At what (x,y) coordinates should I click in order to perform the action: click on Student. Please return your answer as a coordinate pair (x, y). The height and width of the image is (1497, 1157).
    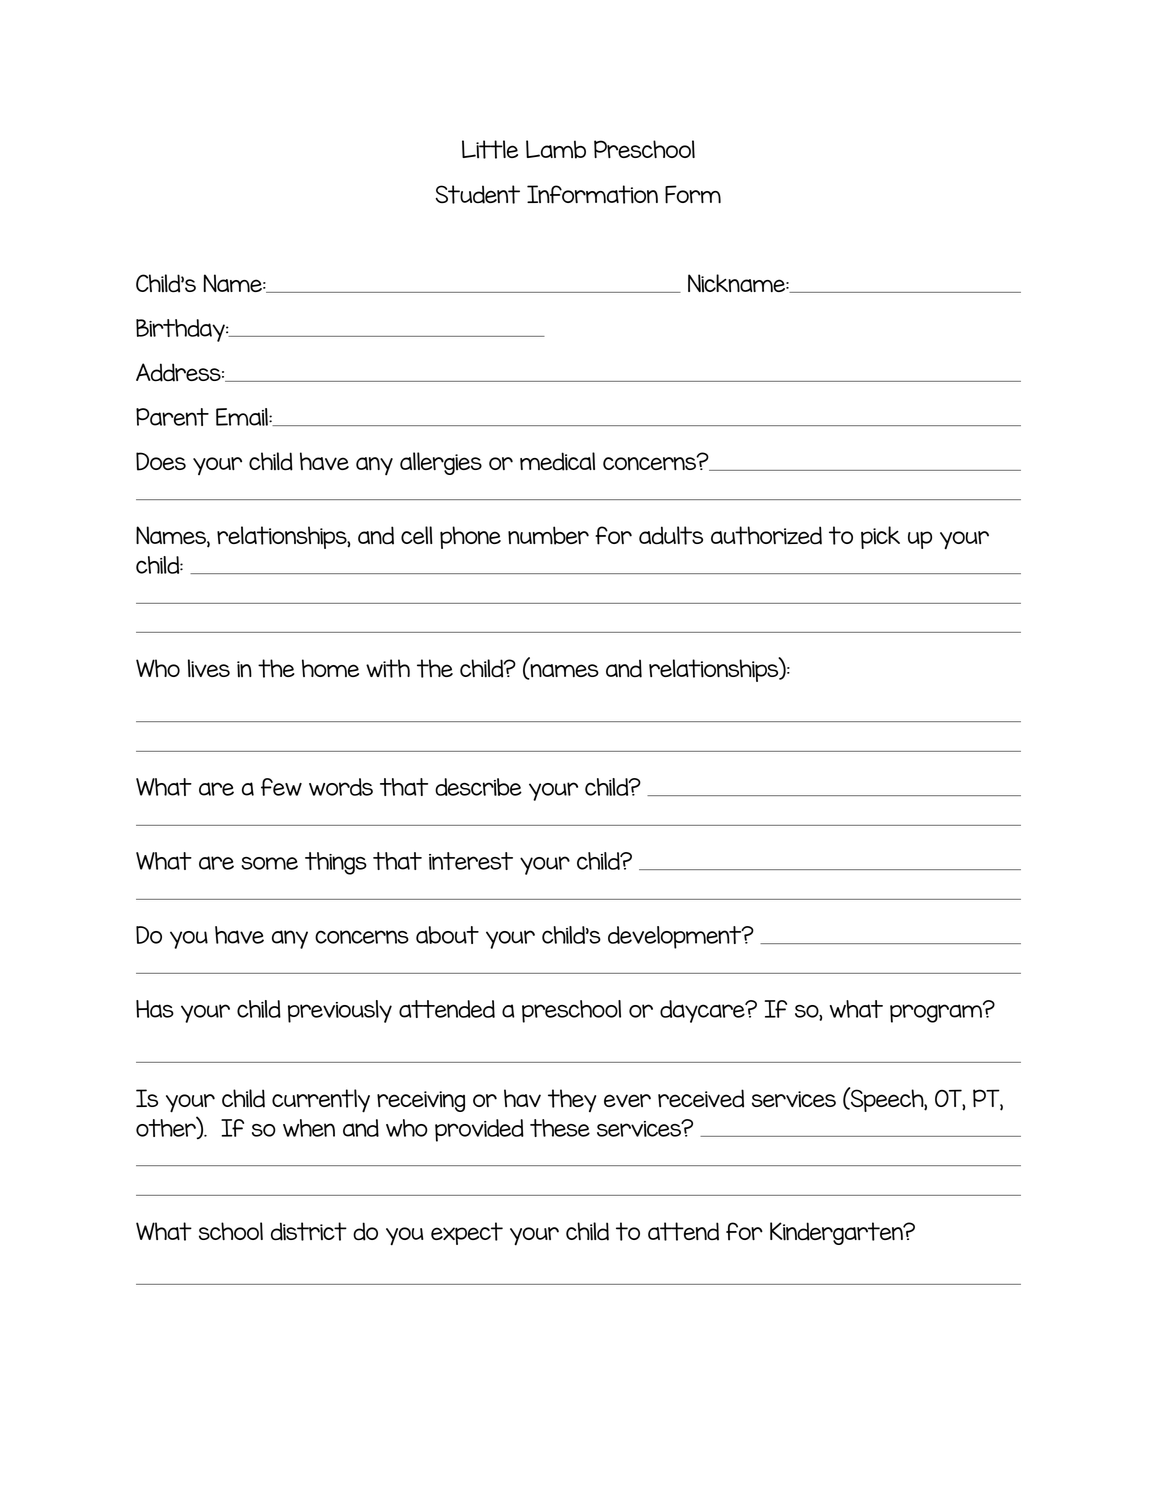
    Looking at the image, I should click on (478, 194).
